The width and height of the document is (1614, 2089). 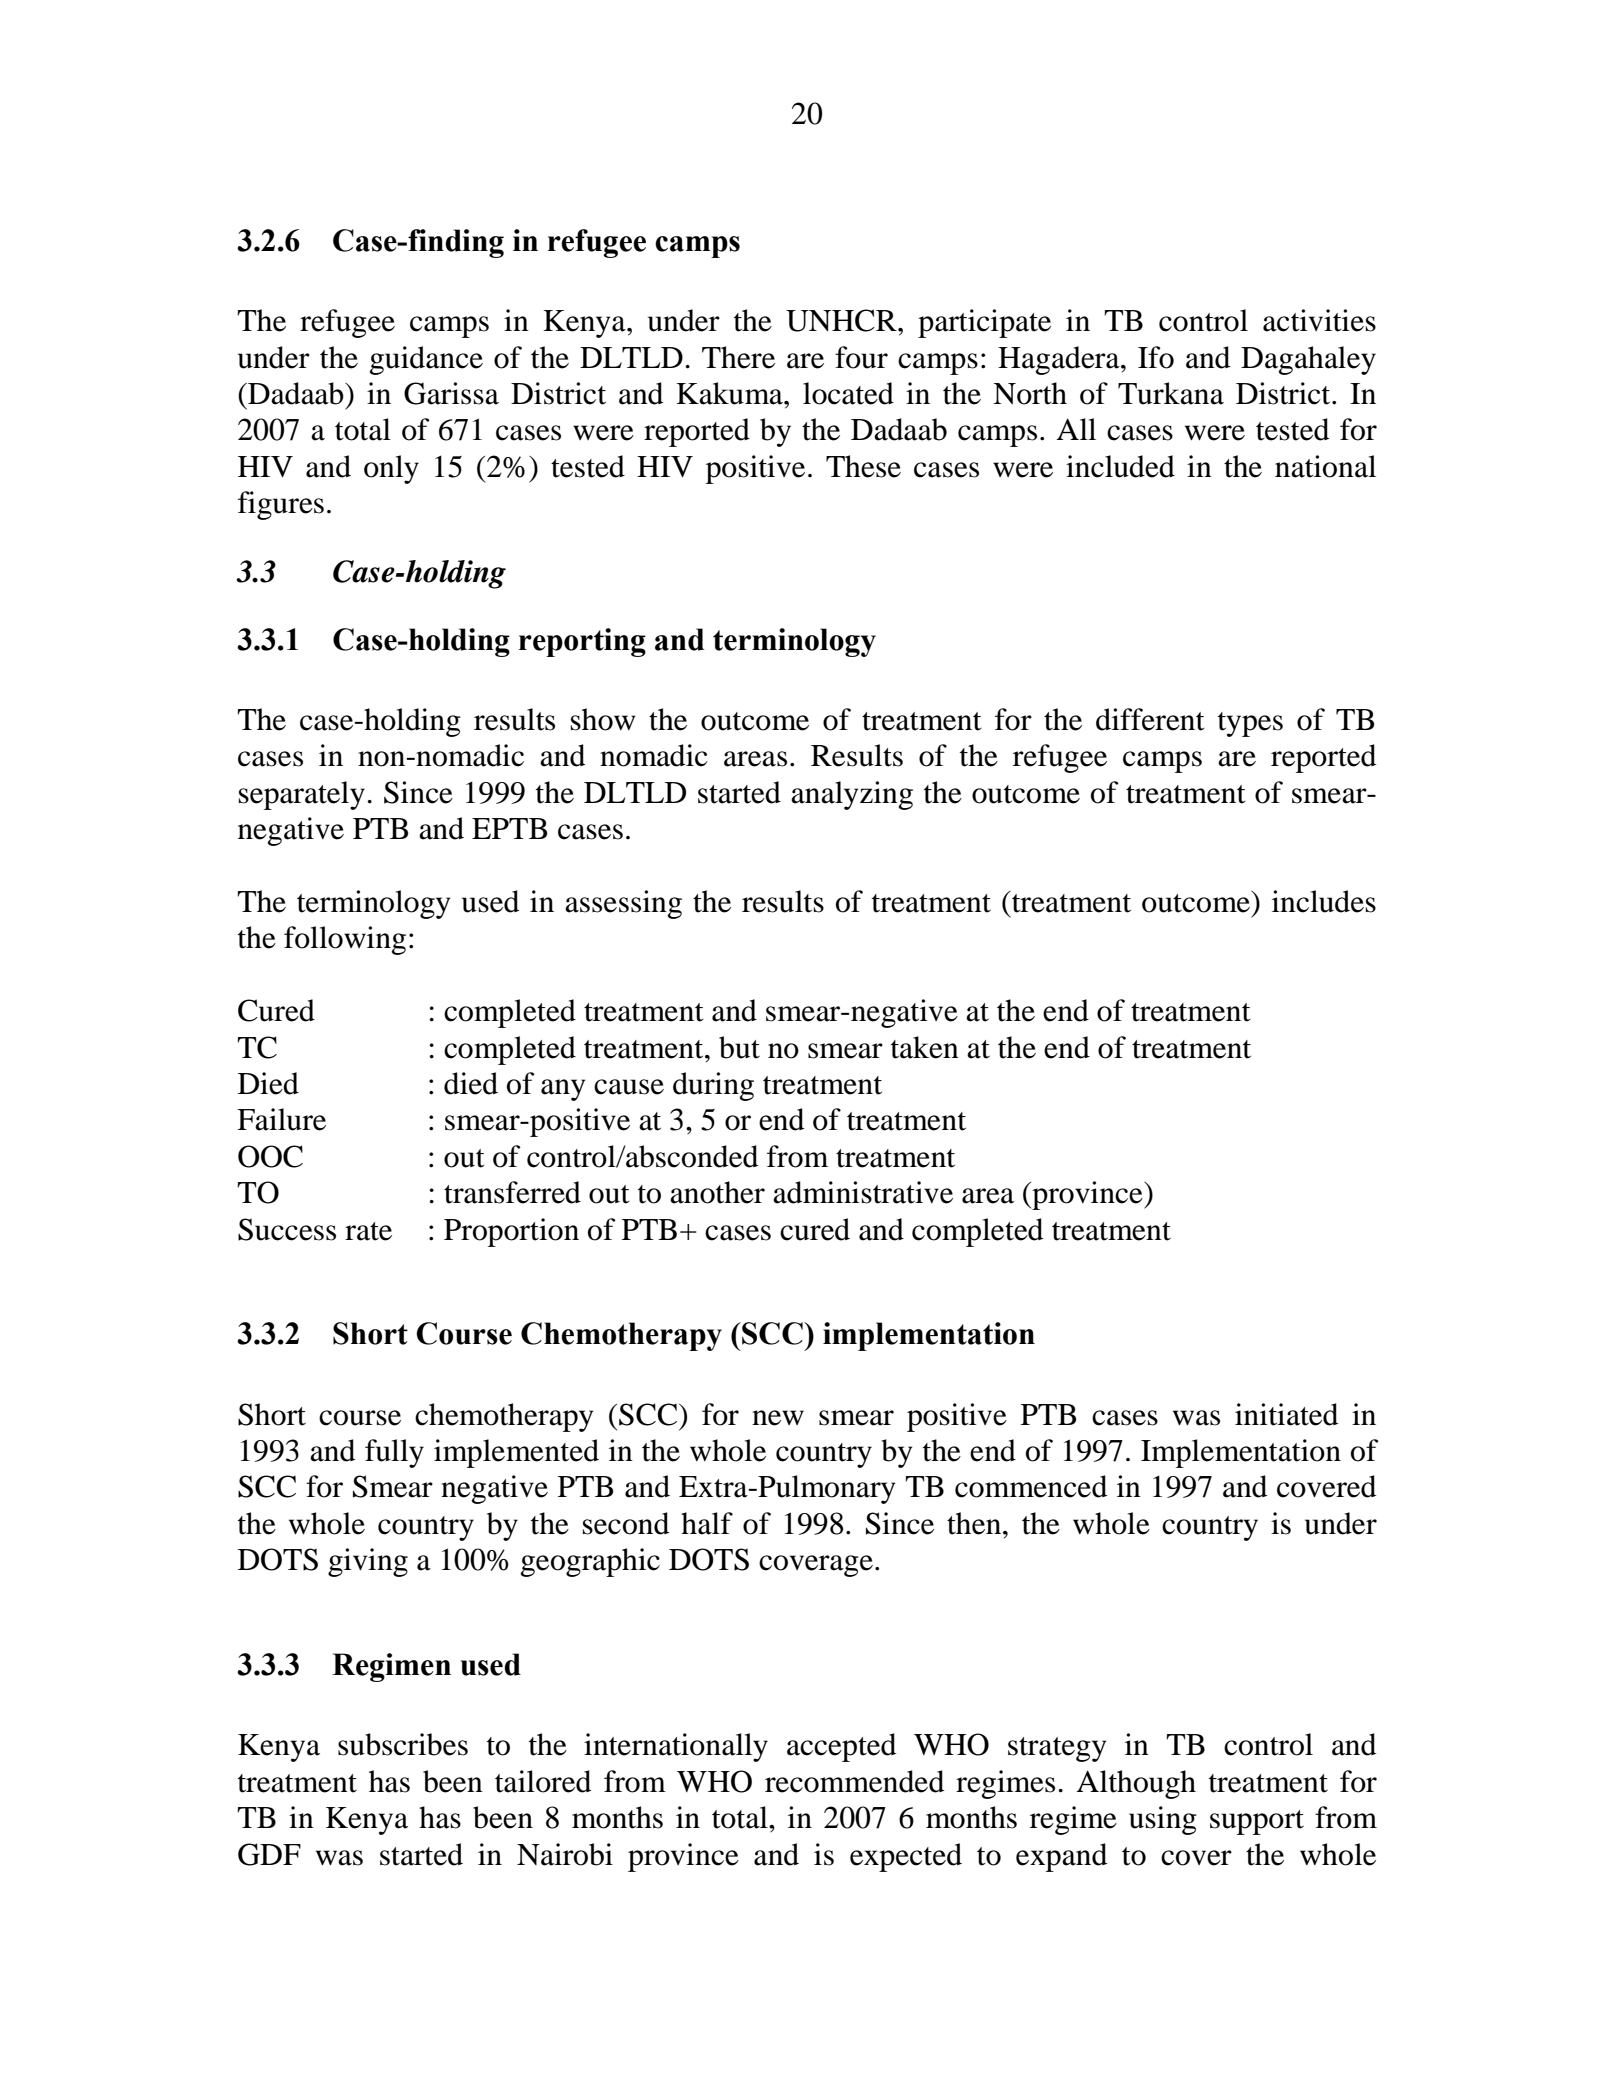 I want to click on There, so click(x=738, y=357).
